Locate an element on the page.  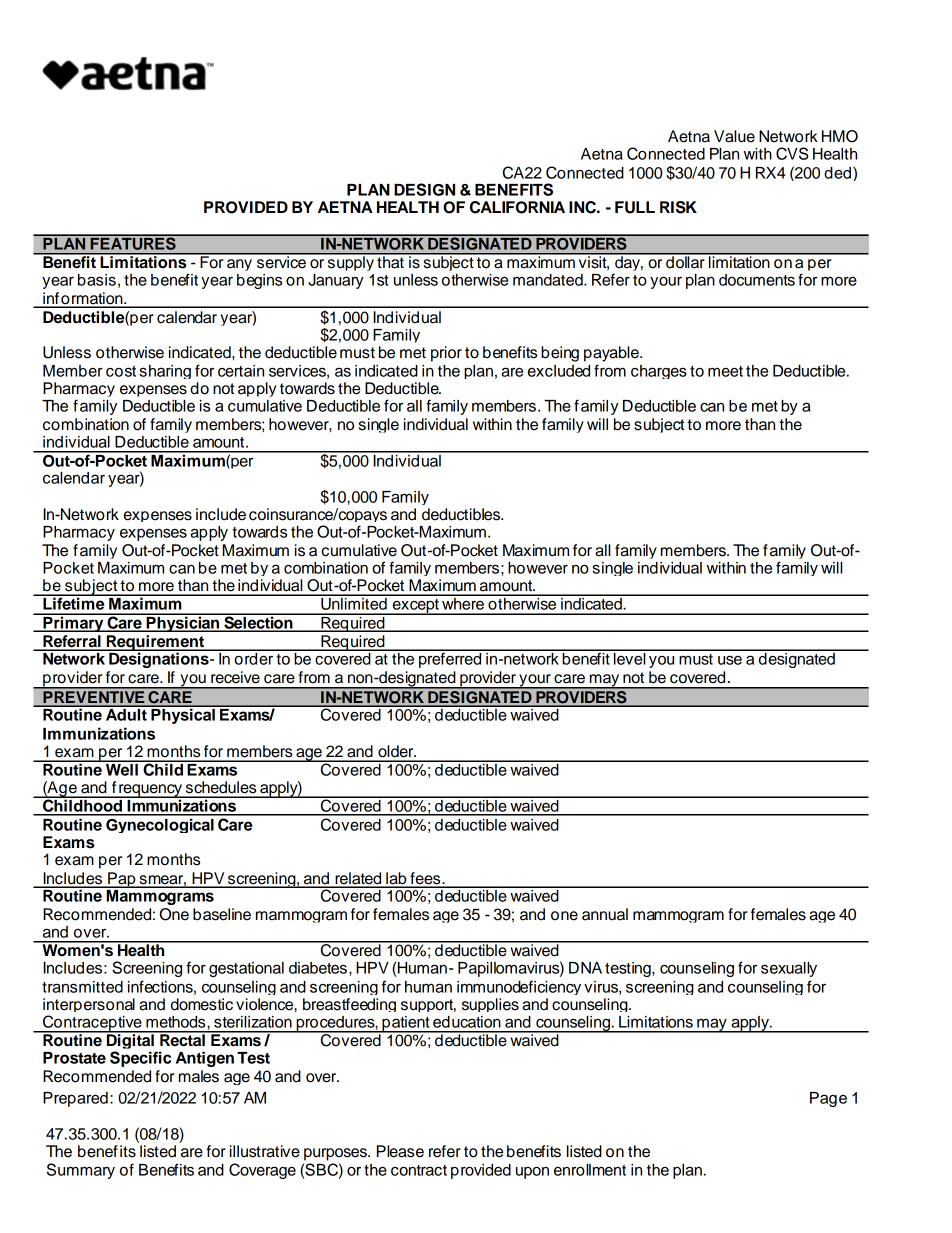
older is located at coordinates (397, 751).
